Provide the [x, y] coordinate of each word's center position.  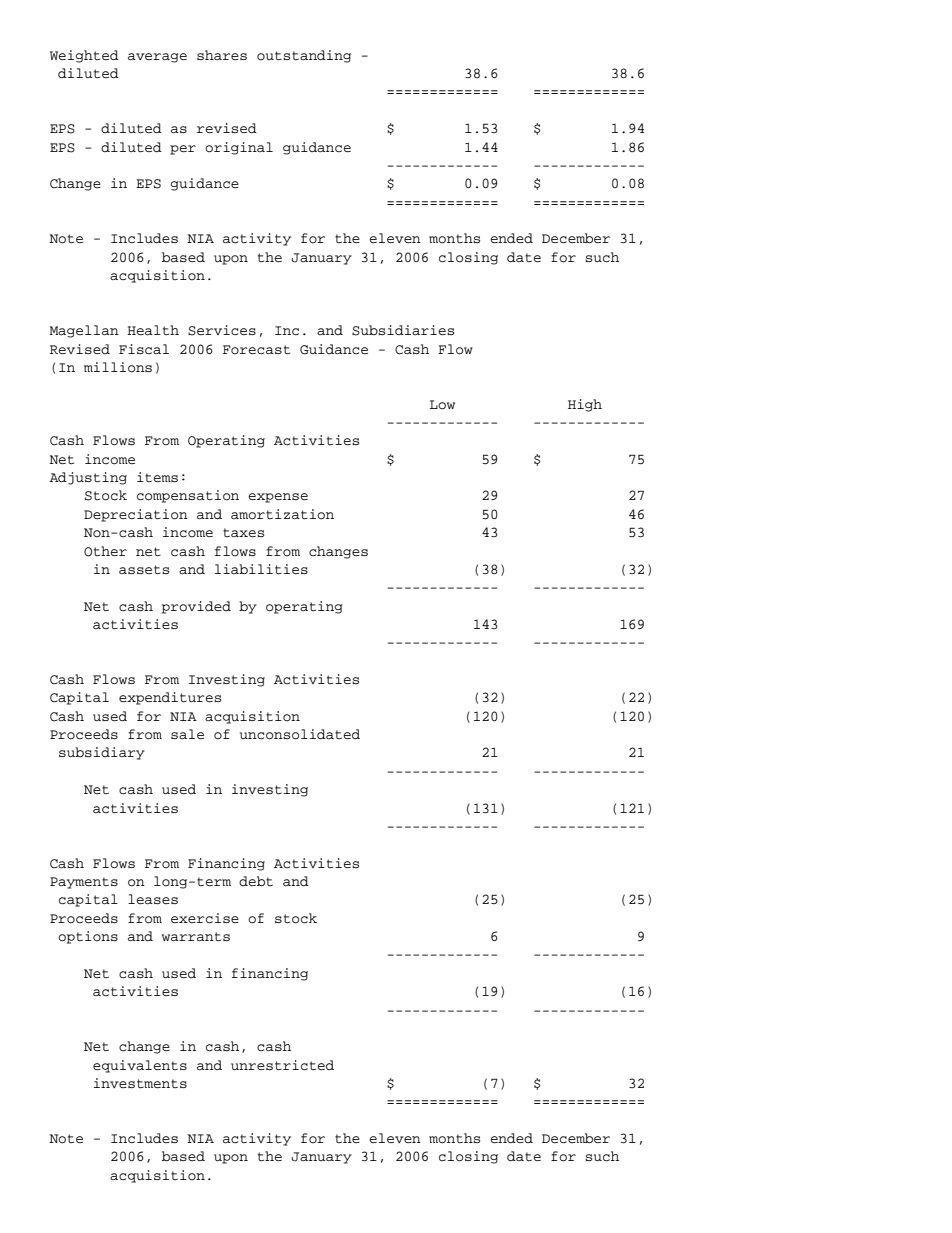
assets [144, 570]
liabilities [261, 569]
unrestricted [282, 1065]
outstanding [304, 56]
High [585, 405]
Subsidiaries [403, 330]
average [157, 58]
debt [256, 881]
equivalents [140, 1066]
